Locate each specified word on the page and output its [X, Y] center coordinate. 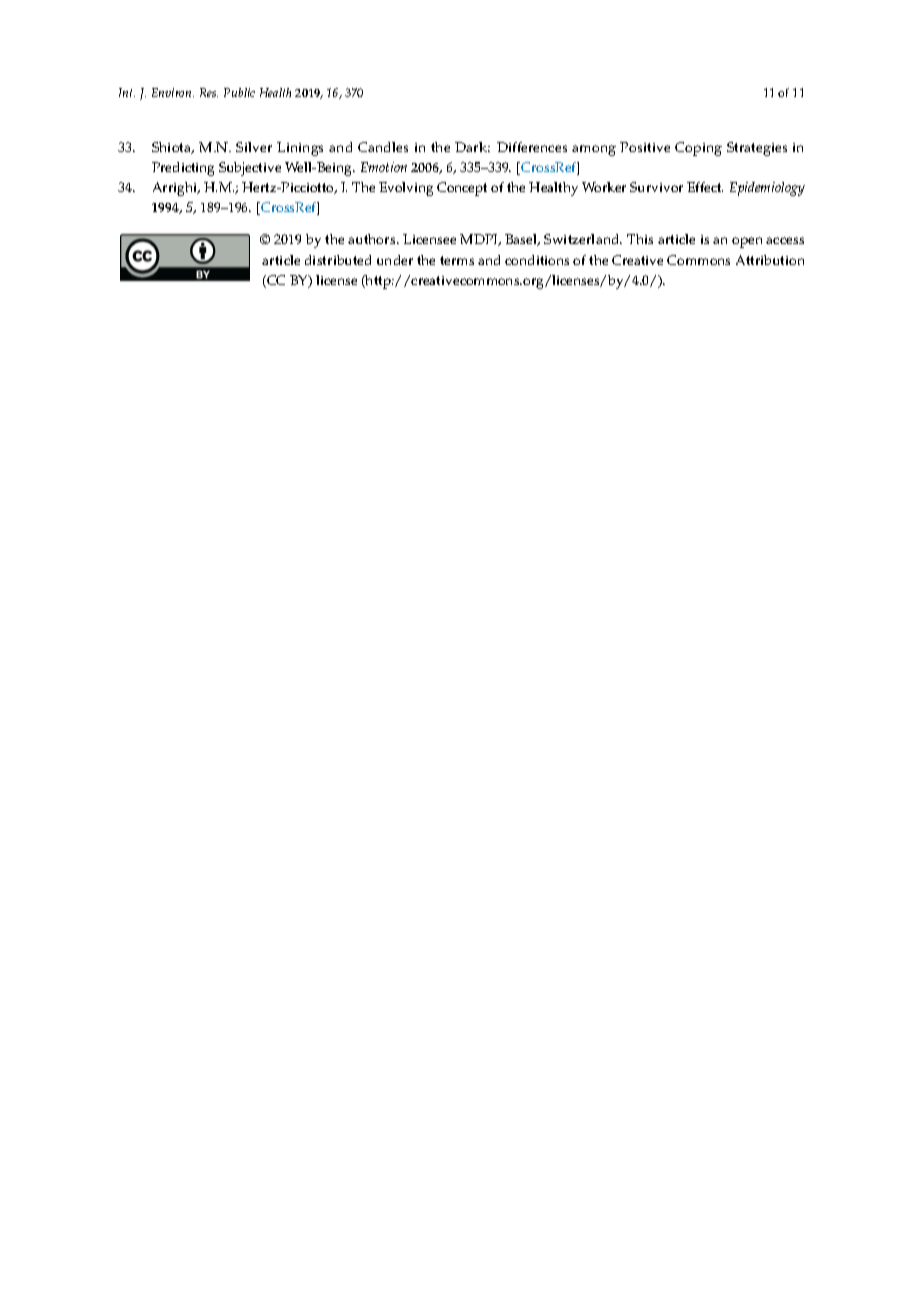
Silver [254, 147]
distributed [338, 260]
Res [209, 92]
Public [239, 92]
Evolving [406, 189]
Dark [472, 147]
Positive [645, 147]
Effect [705, 187]
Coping [698, 149]
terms [457, 260]
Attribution [770, 260]
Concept [462, 189]
